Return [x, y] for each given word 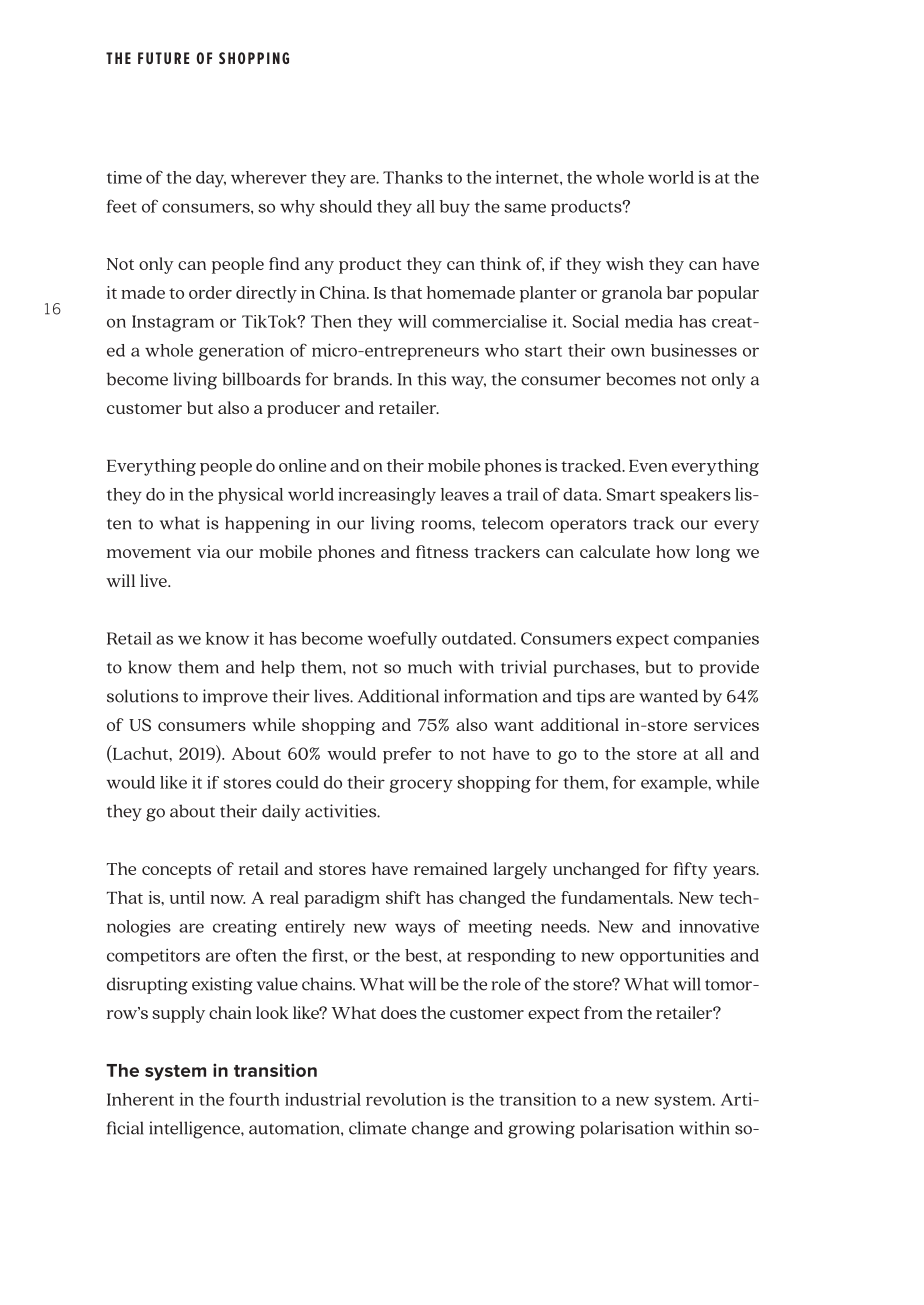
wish [625, 263]
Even [648, 466]
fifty [691, 870]
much [430, 667]
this [432, 379]
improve [235, 697]
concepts [176, 871]
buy [454, 208]
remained [450, 868]
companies [716, 640]
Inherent [140, 1099]
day [211, 179]
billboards [261, 379]
